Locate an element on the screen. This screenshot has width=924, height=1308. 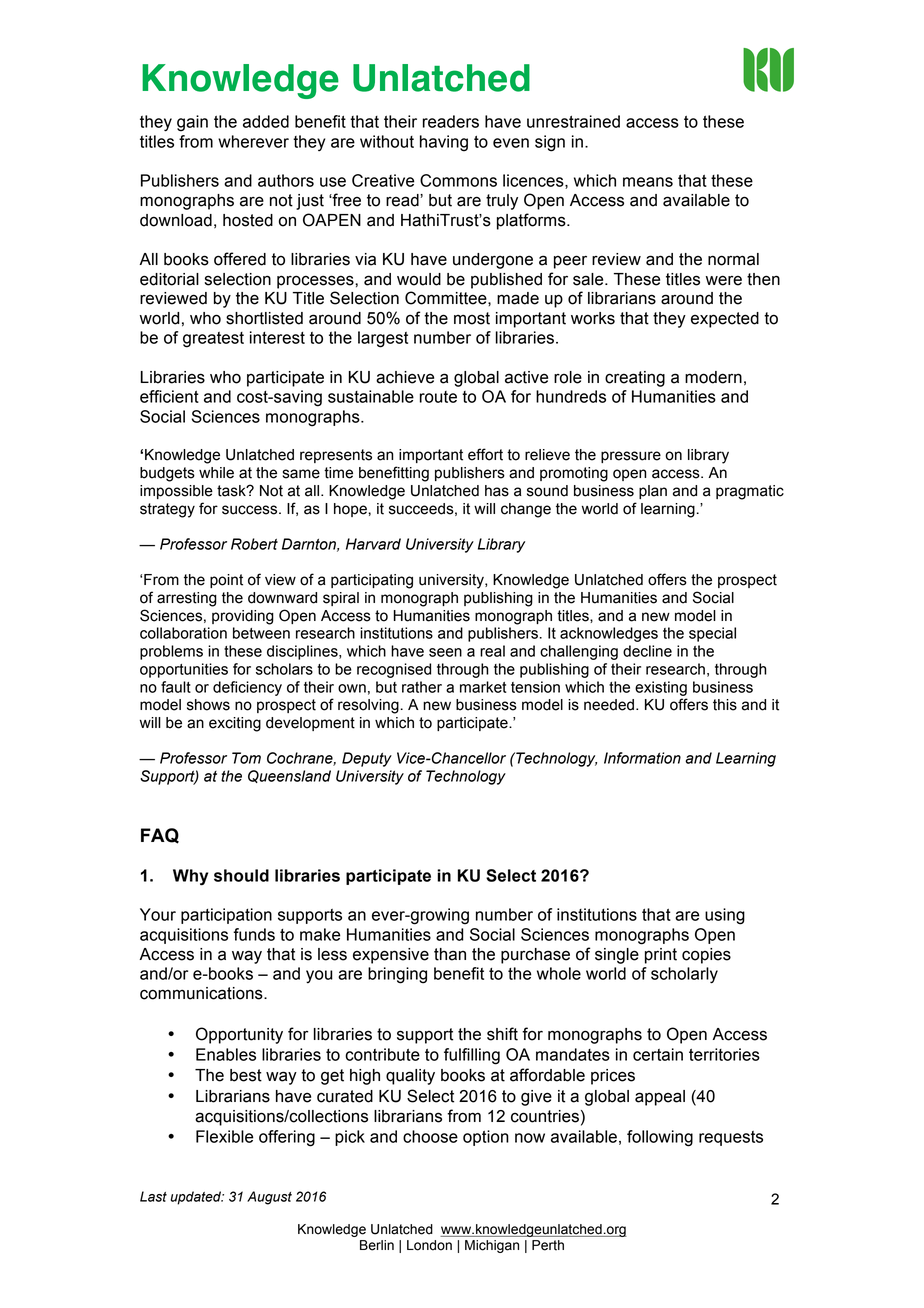
Tom is located at coordinates (246, 758).
